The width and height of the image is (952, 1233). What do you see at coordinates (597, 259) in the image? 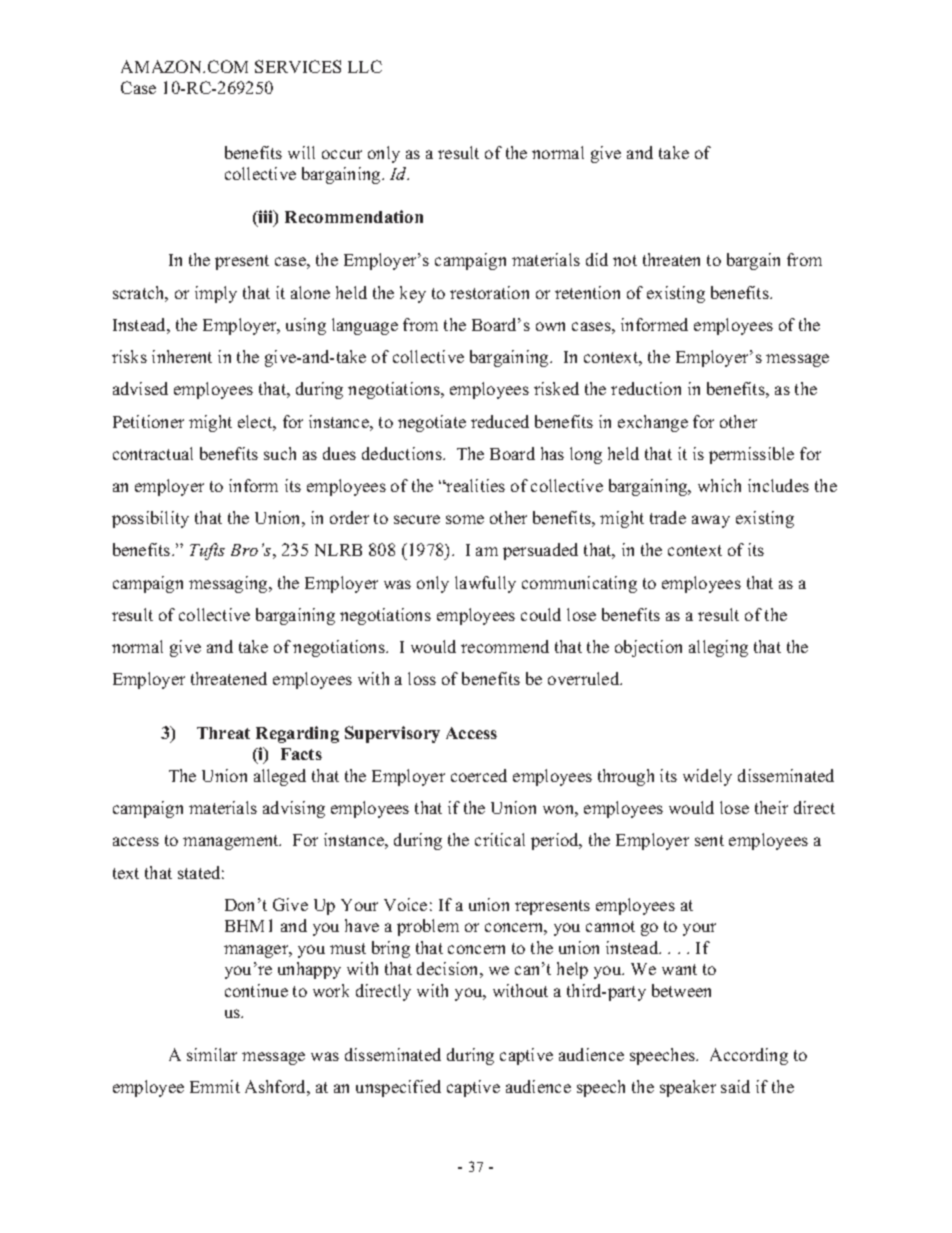
I see `did` at bounding box center [597, 259].
